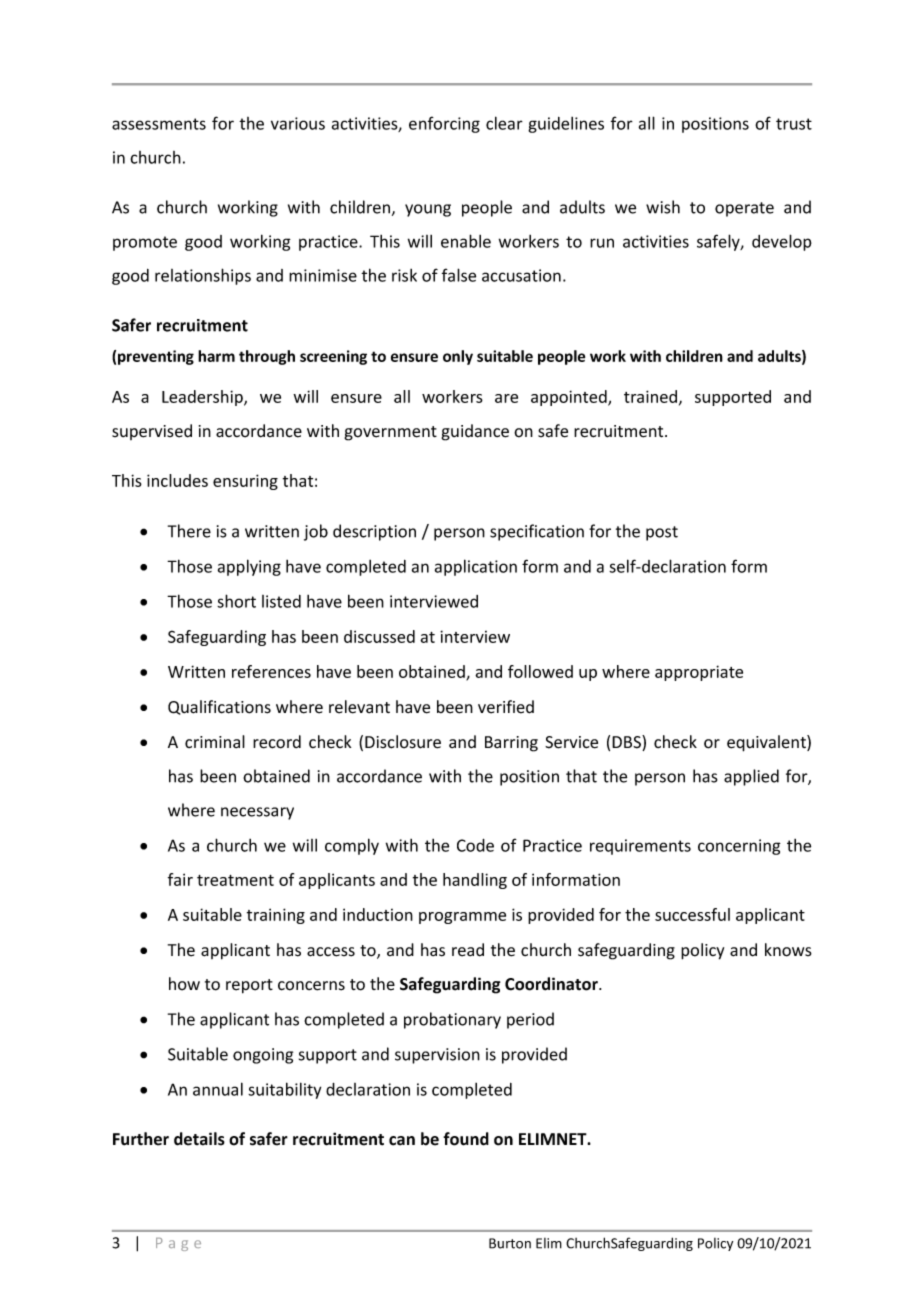 The height and width of the screenshot is (1308, 924). I want to click on Burton, so click(510, 1243).
